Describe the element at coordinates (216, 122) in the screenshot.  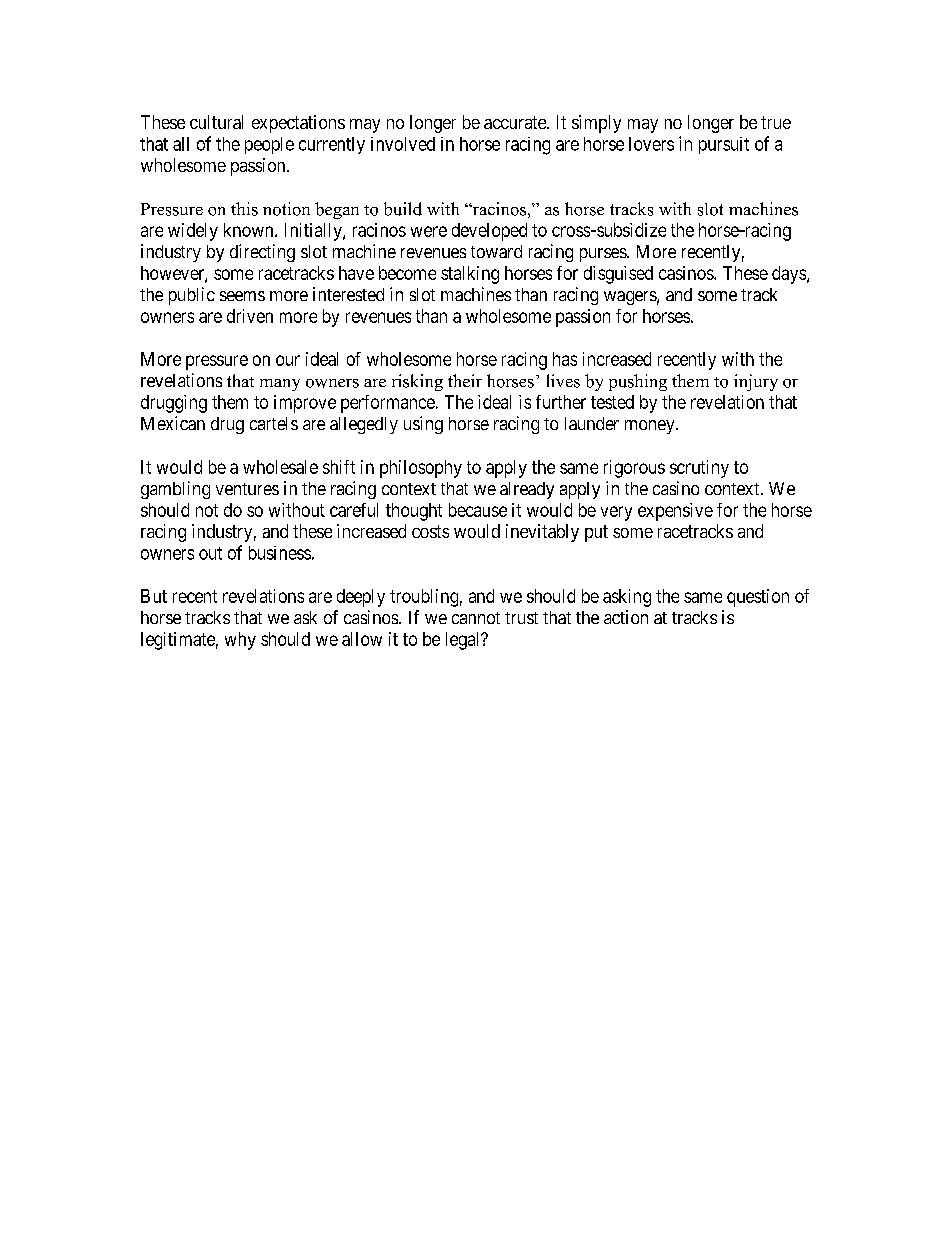
I see `cultural` at that location.
